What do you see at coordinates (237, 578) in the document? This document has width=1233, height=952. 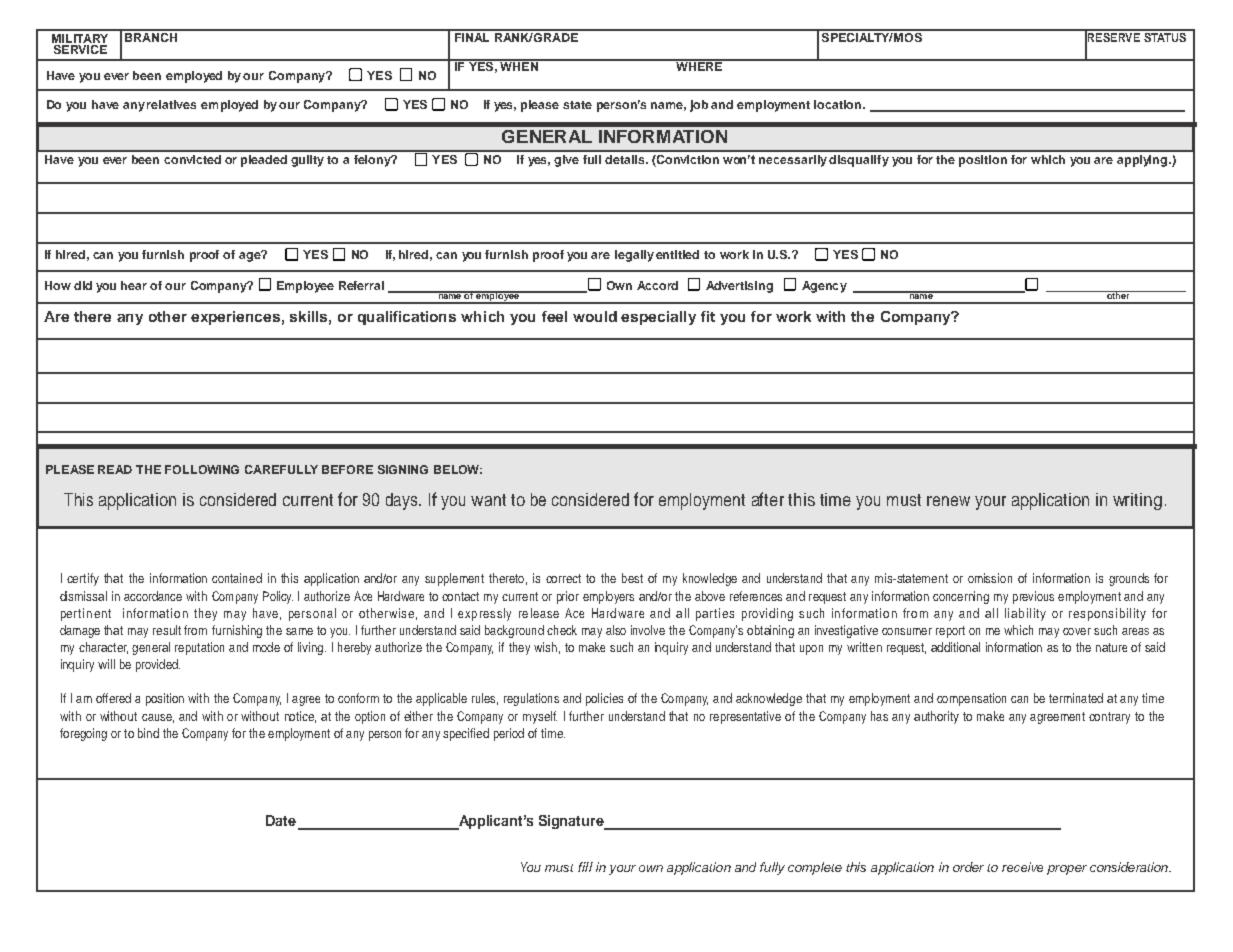 I see `contained` at bounding box center [237, 578].
